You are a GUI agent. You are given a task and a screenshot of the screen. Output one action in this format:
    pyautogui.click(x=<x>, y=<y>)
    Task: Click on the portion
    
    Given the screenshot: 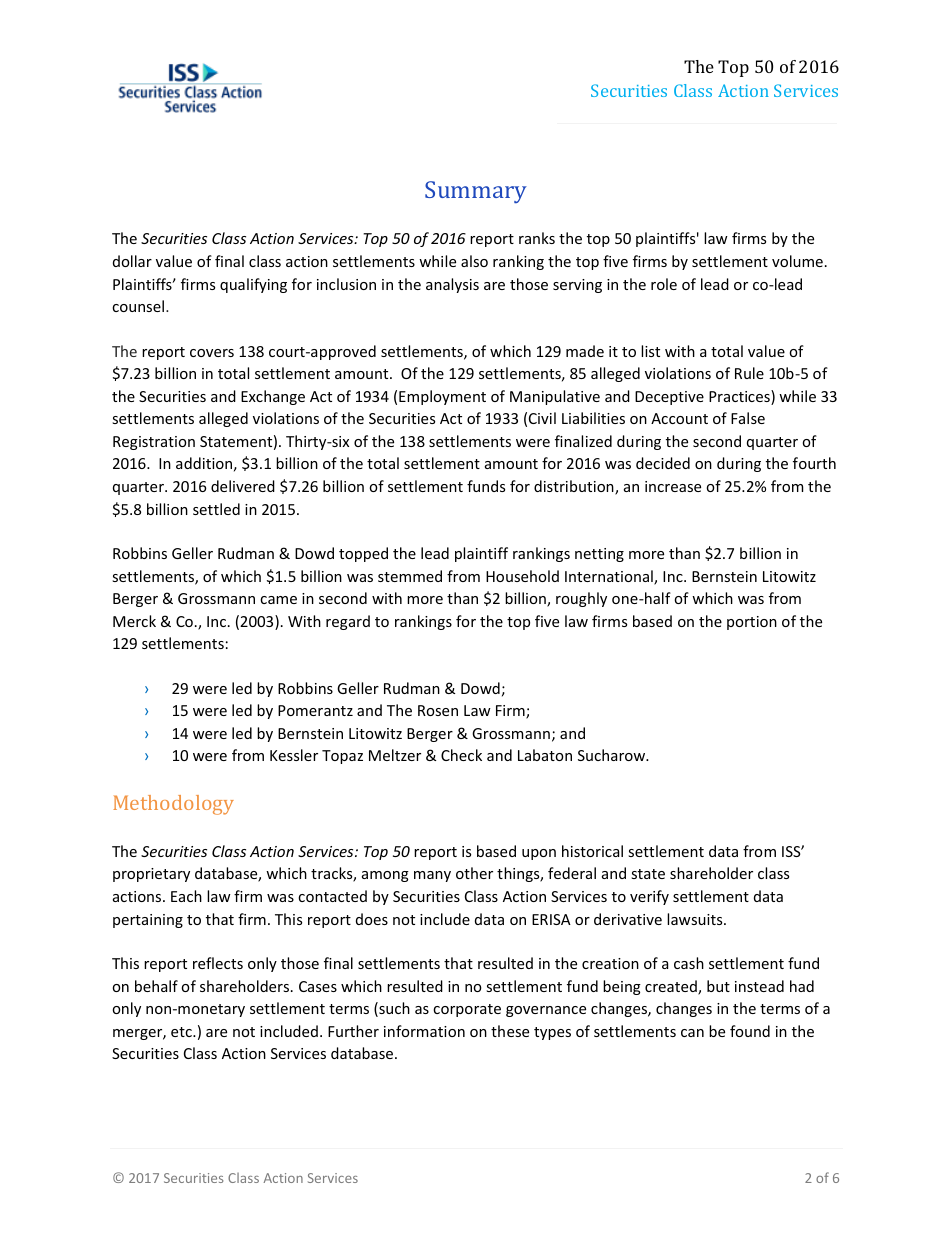 What is the action you would take?
    pyautogui.click(x=752, y=623)
